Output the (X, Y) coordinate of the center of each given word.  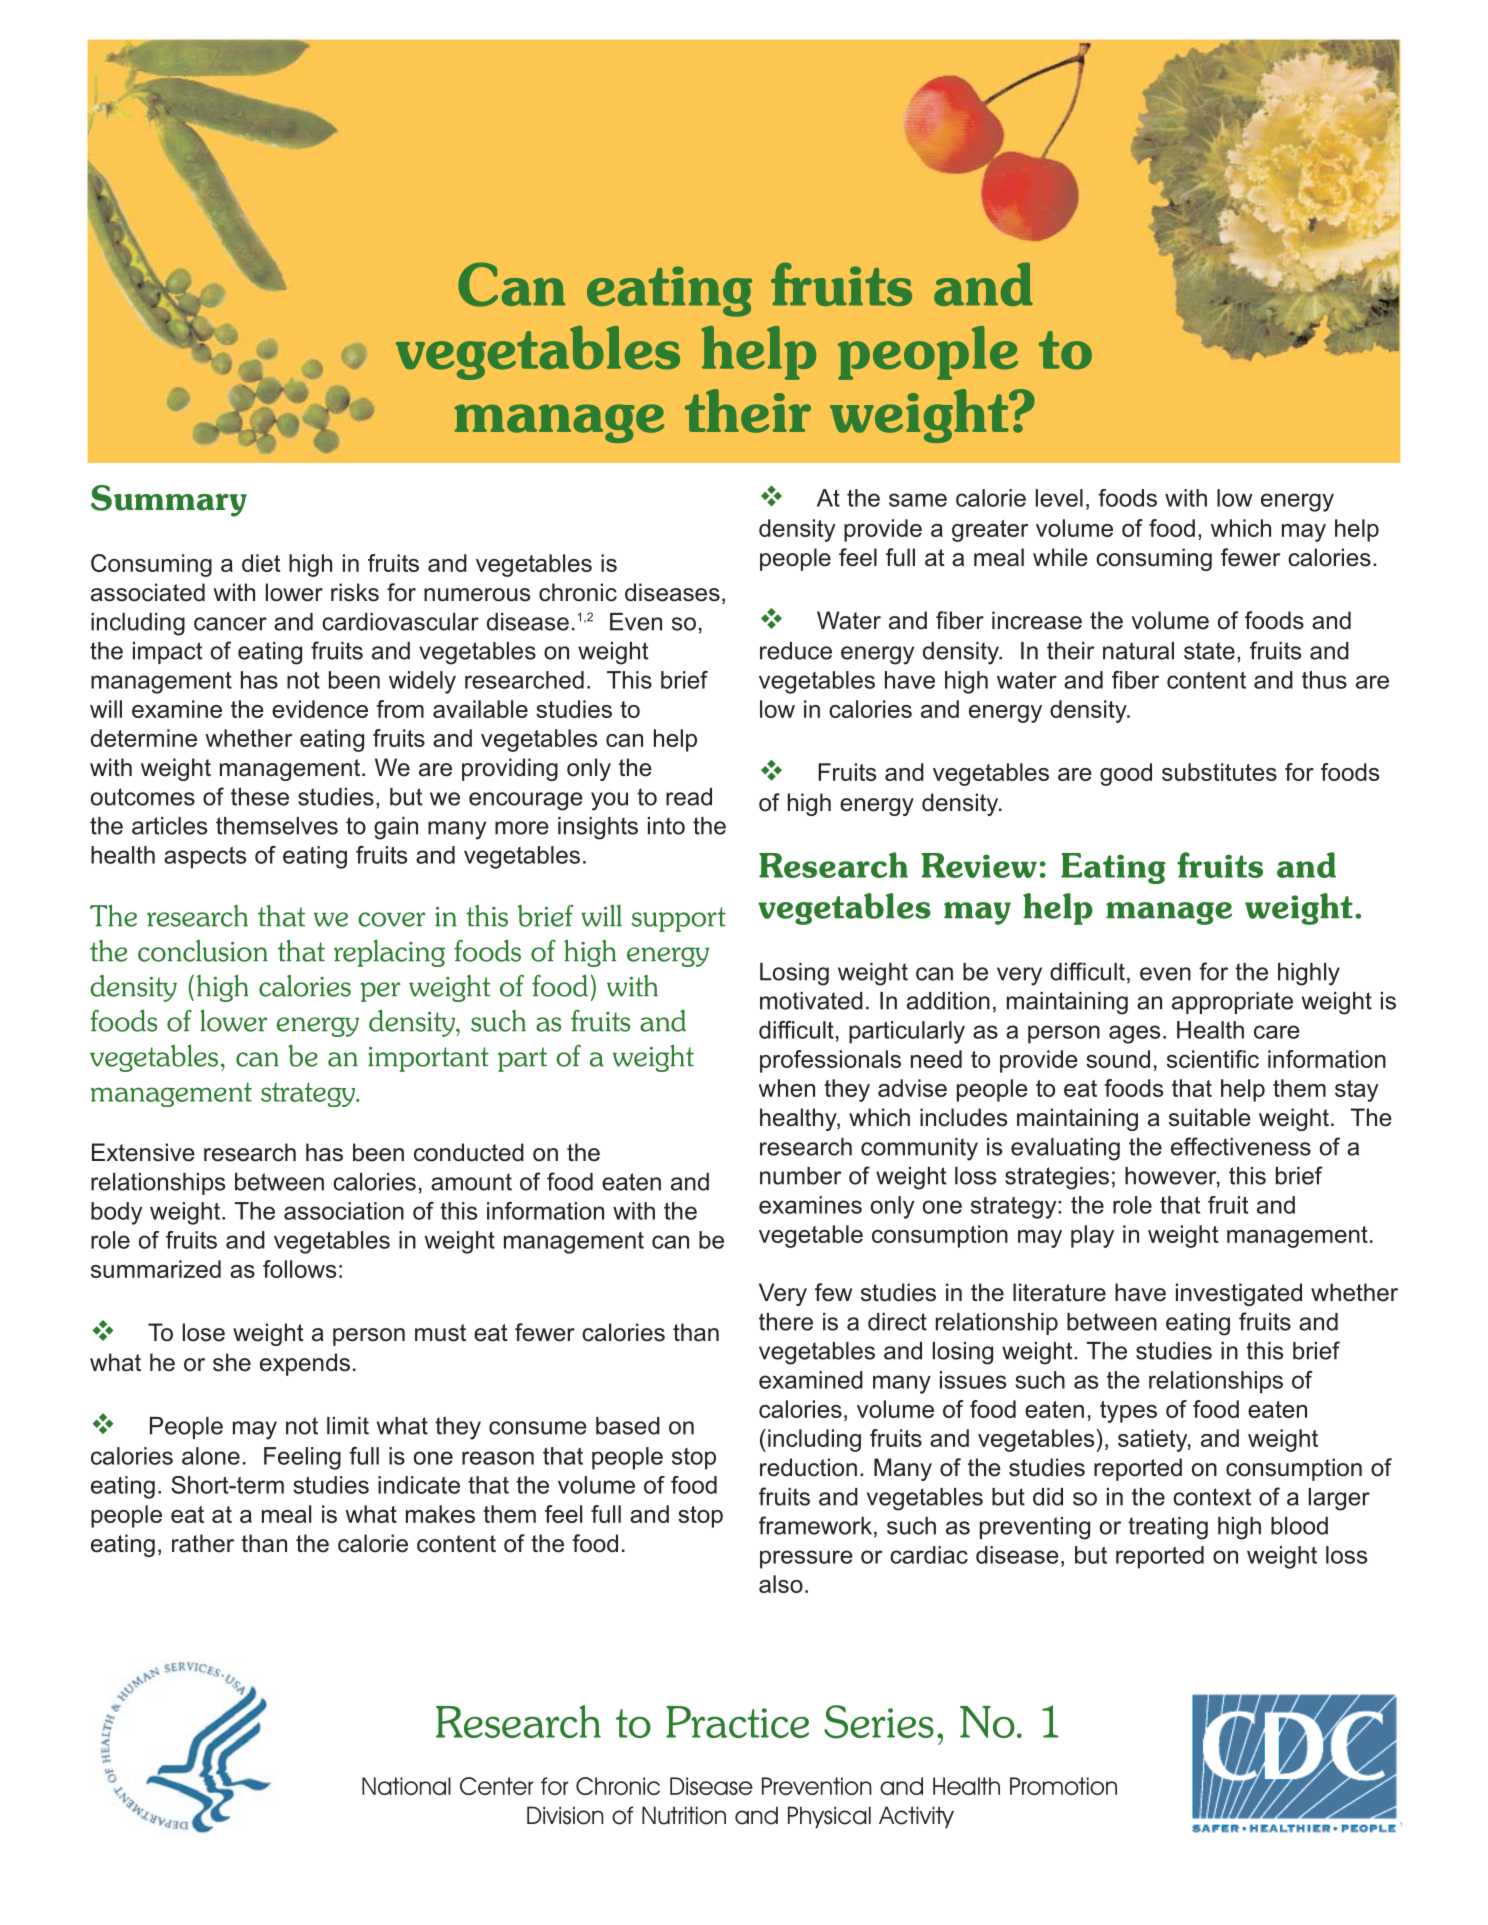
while (1060, 557)
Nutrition (684, 1815)
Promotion (1063, 1786)
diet (261, 563)
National (406, 1786)
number (801, 1176)
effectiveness (1241, 1146)
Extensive (143, 1152)
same (918, 500)
